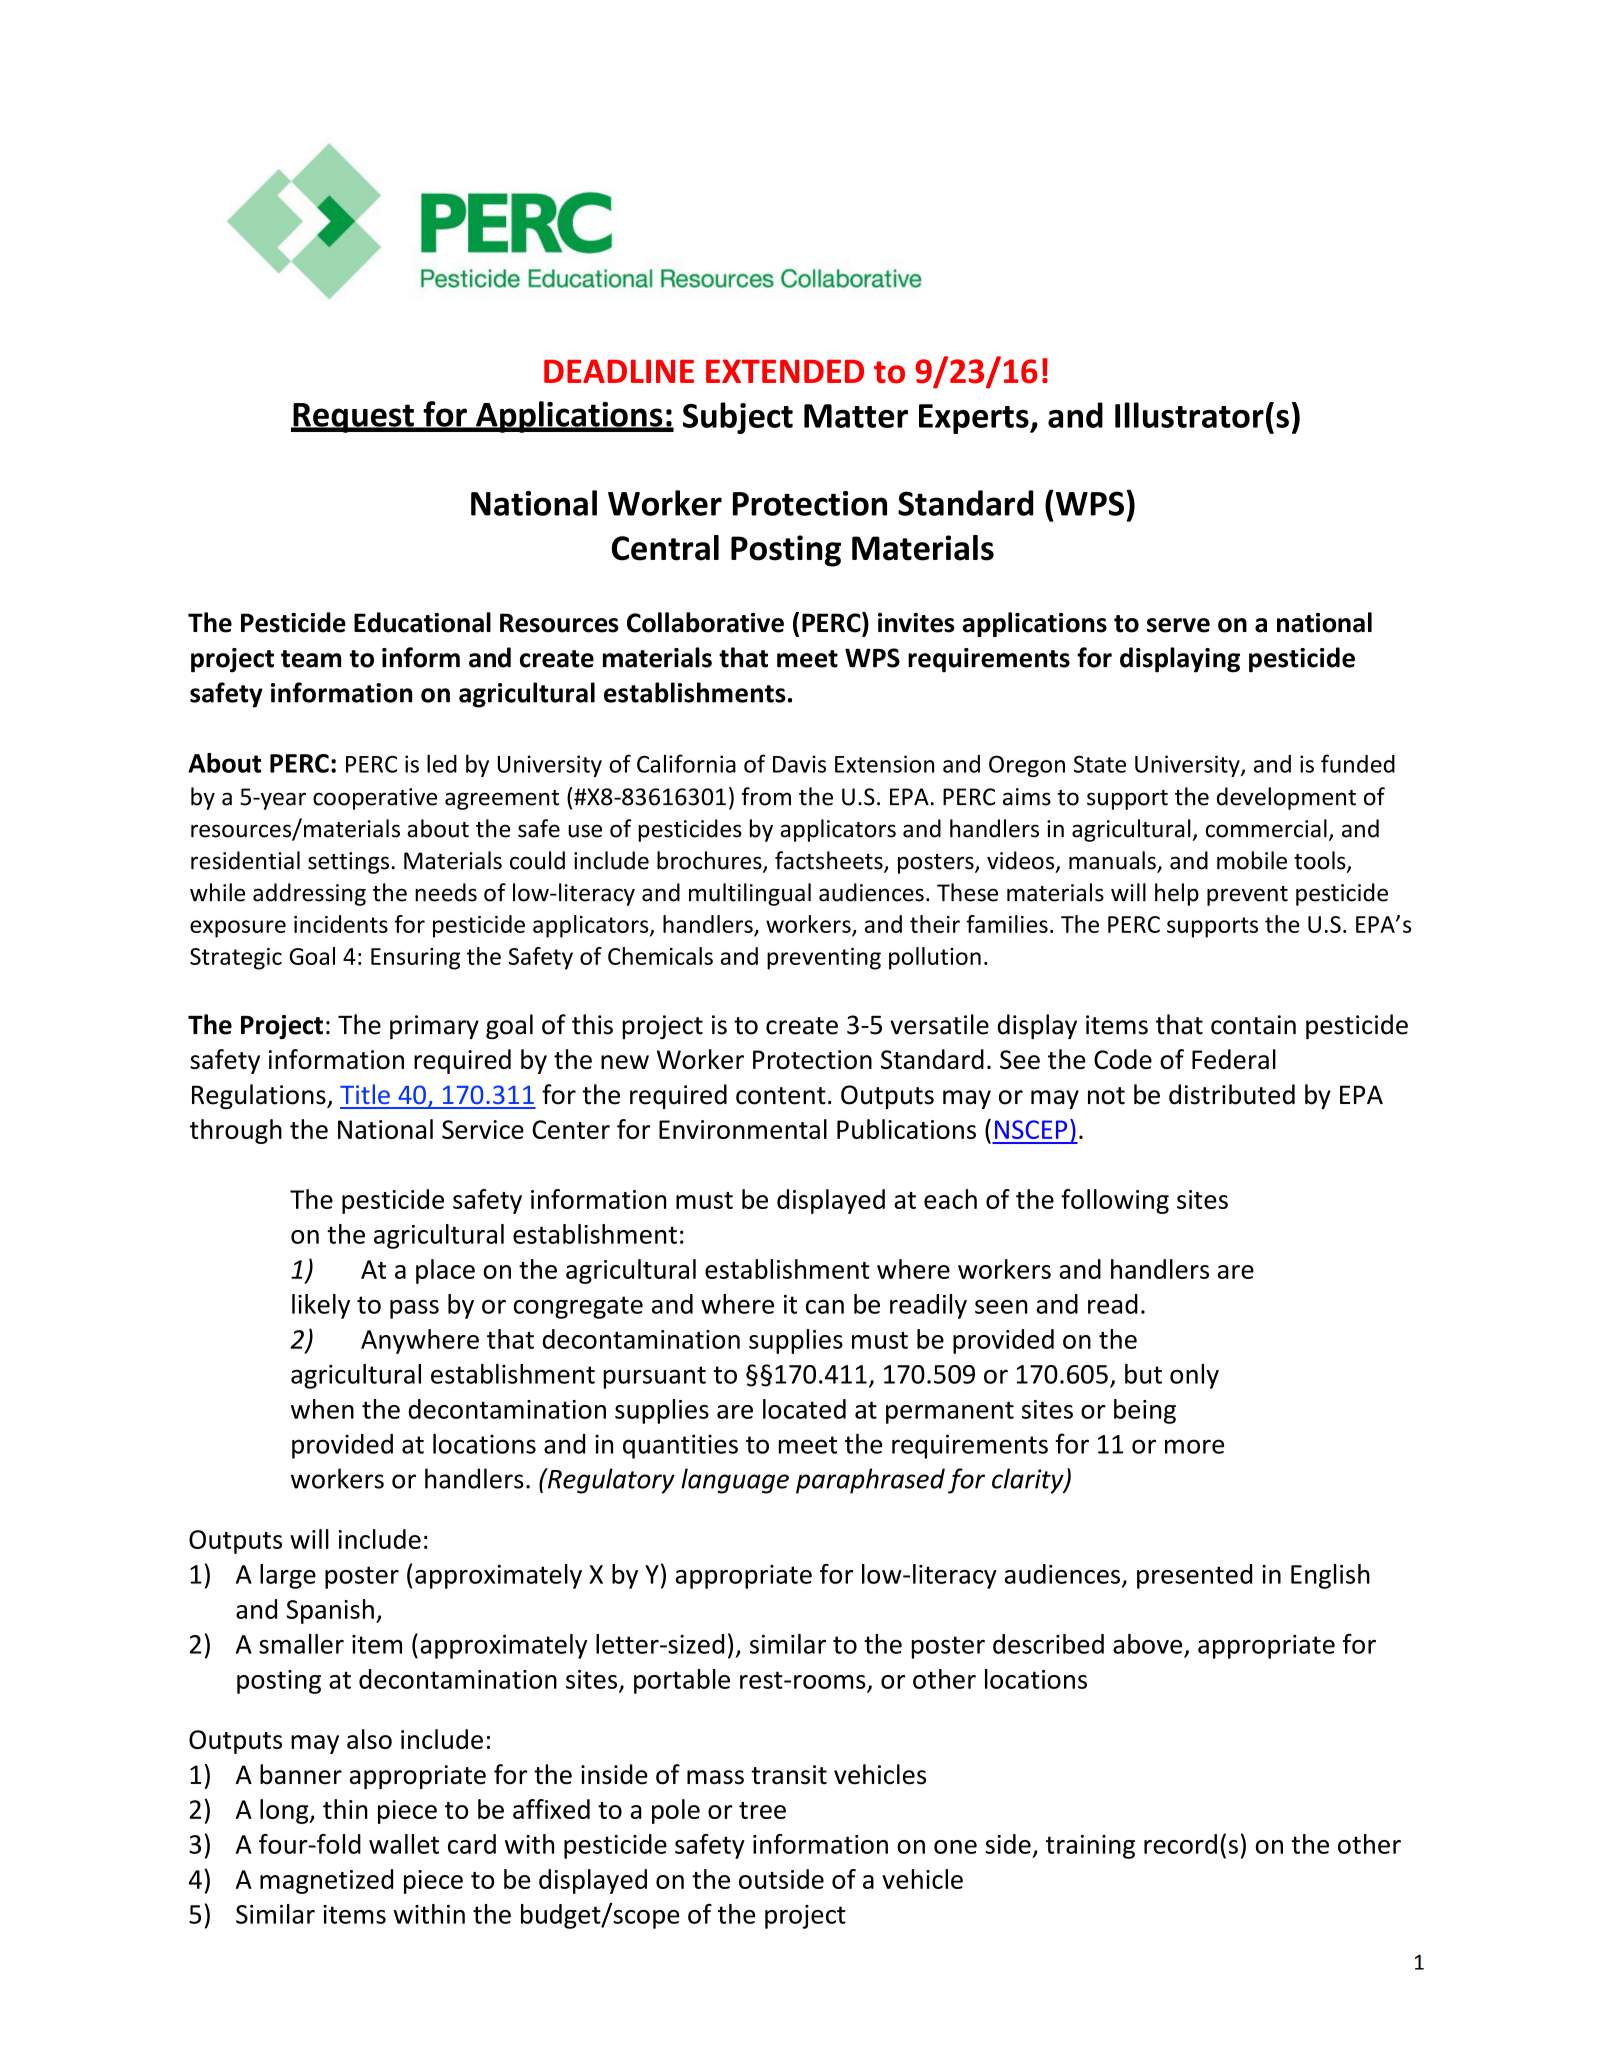 The width and height of the screenshot is (1600, 2070). I want to click on Subject, so click(738, 418).
